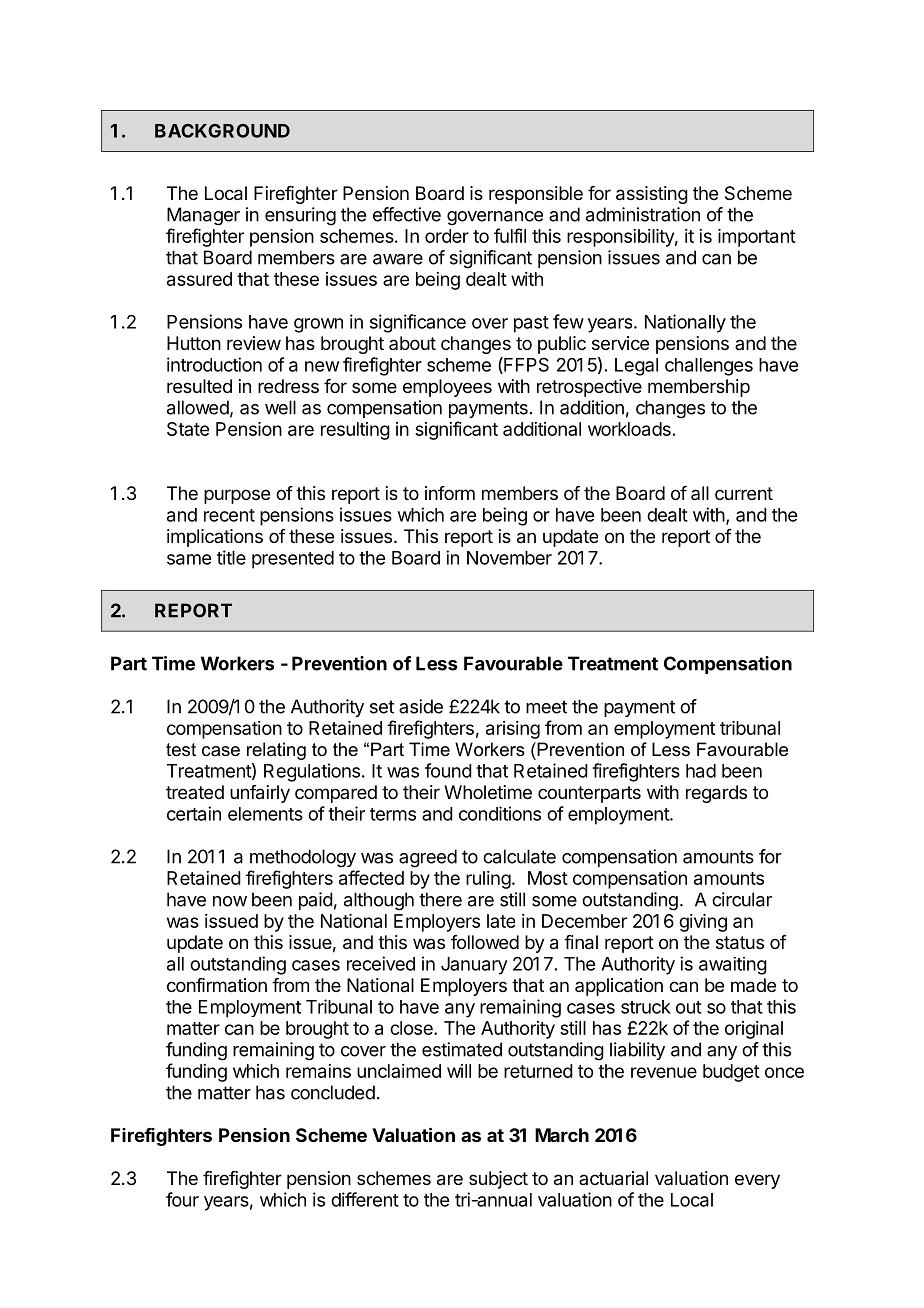 This image has width=924, height=1308. Describe the element at coordinates (733, 966) in the image. I see `awaiting` at that location.
